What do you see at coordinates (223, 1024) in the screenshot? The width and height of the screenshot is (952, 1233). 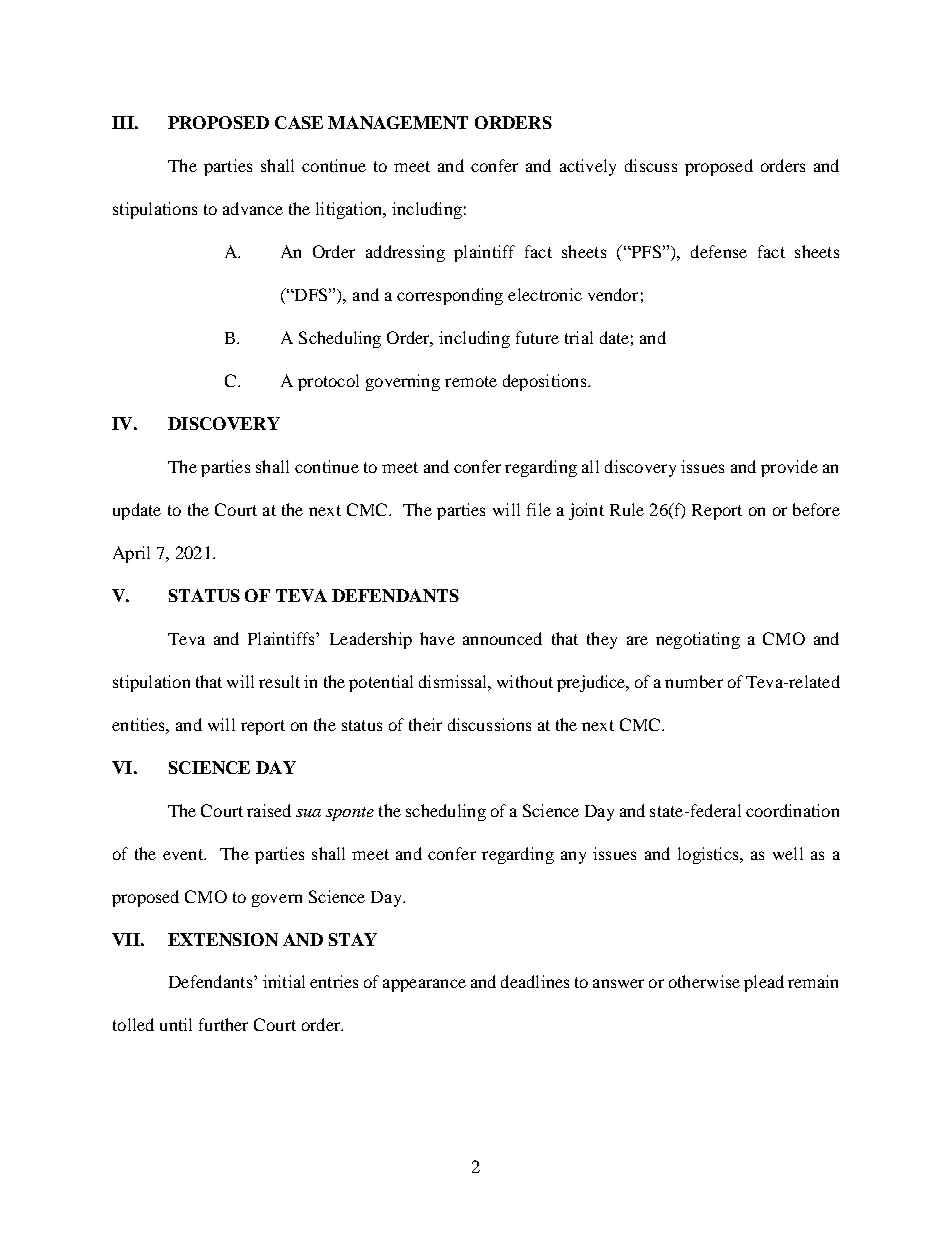 I see `further` at bounding box center [223, 1024].
